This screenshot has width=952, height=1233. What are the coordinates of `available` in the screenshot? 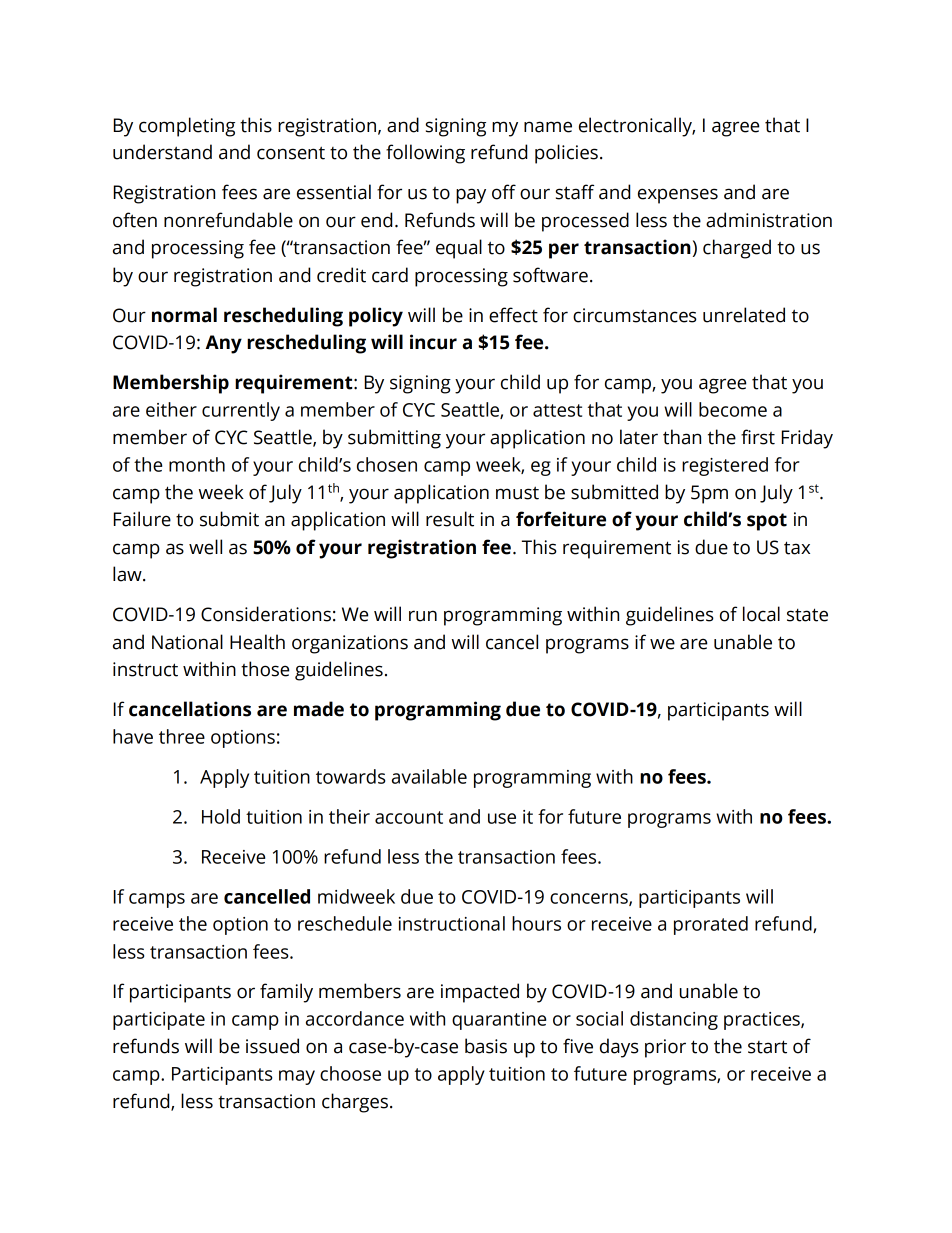 It's located at (429, 776).
